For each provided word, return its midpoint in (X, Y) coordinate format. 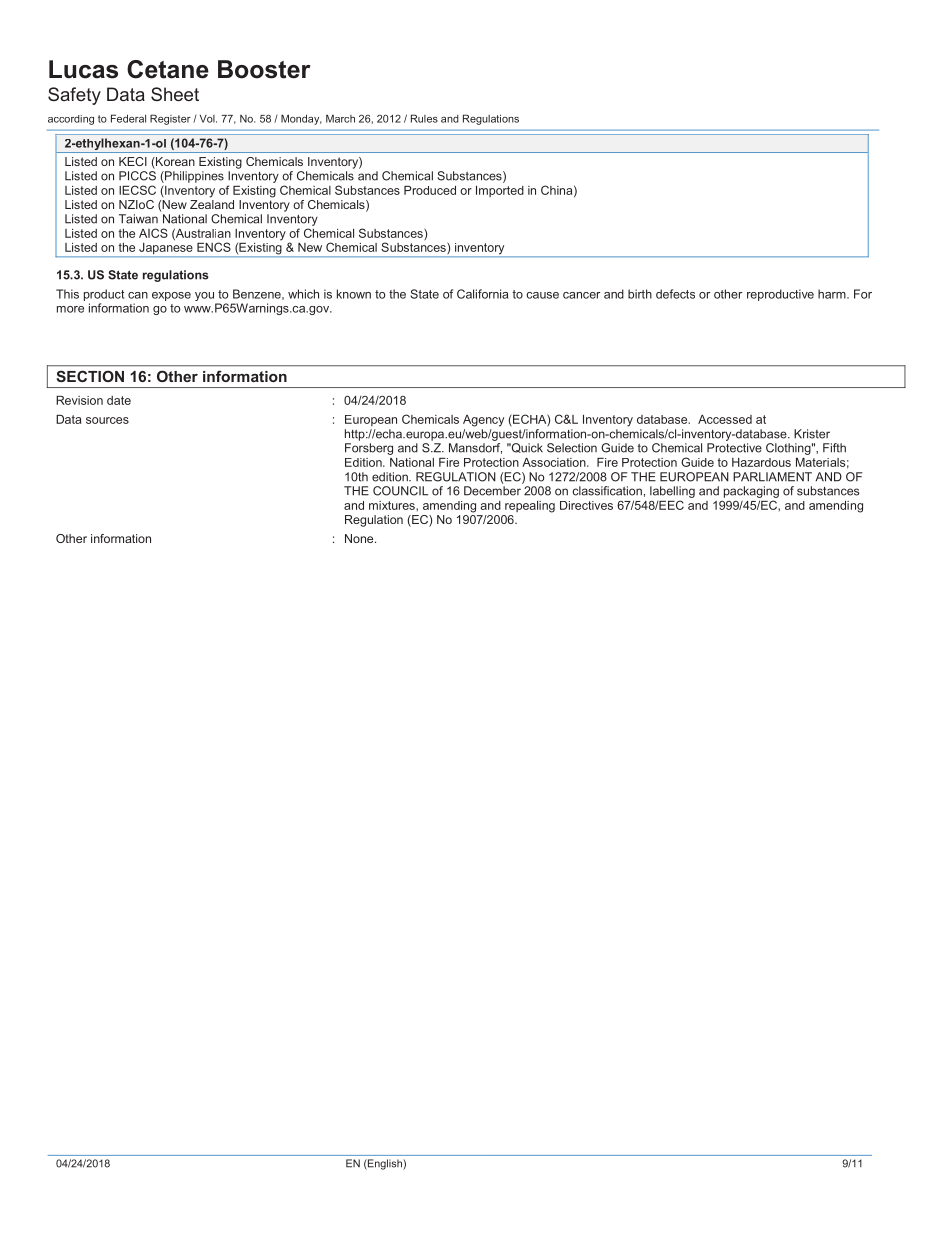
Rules (424, 118)
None (360, 538)
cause (542, 295)
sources (107, 420)
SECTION (90, 376)
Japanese (166, 248)
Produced (430, 190)
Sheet (175, 94)
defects (675, 294)
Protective (734, 448)
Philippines (193, 177)
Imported (500, 191)
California (482, 294)
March (340, 118)
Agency (483, 421)
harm (833, 294)
